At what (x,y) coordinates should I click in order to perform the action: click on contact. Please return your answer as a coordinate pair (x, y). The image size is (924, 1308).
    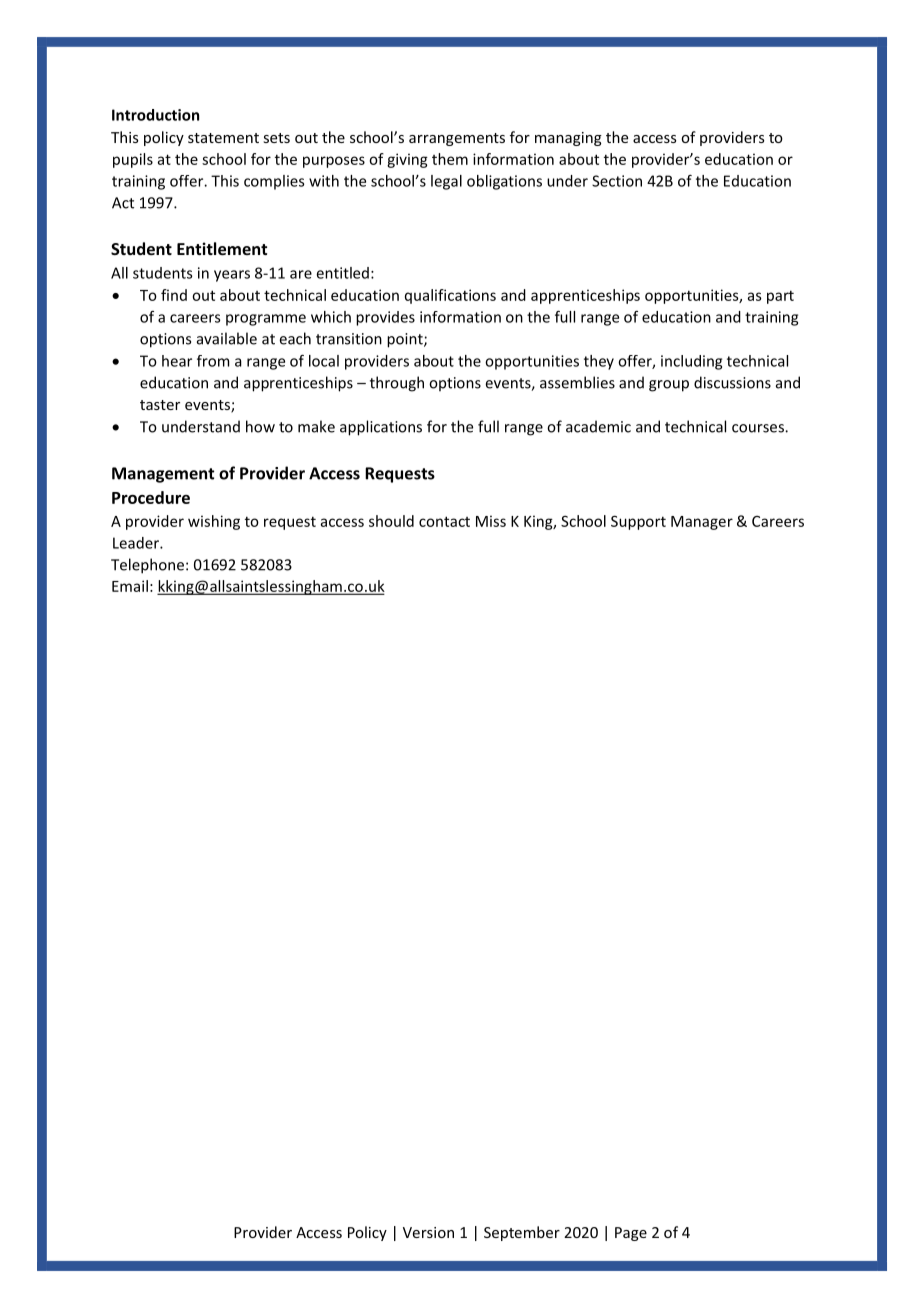
    Looking at the image, I should click on (444, 521).
